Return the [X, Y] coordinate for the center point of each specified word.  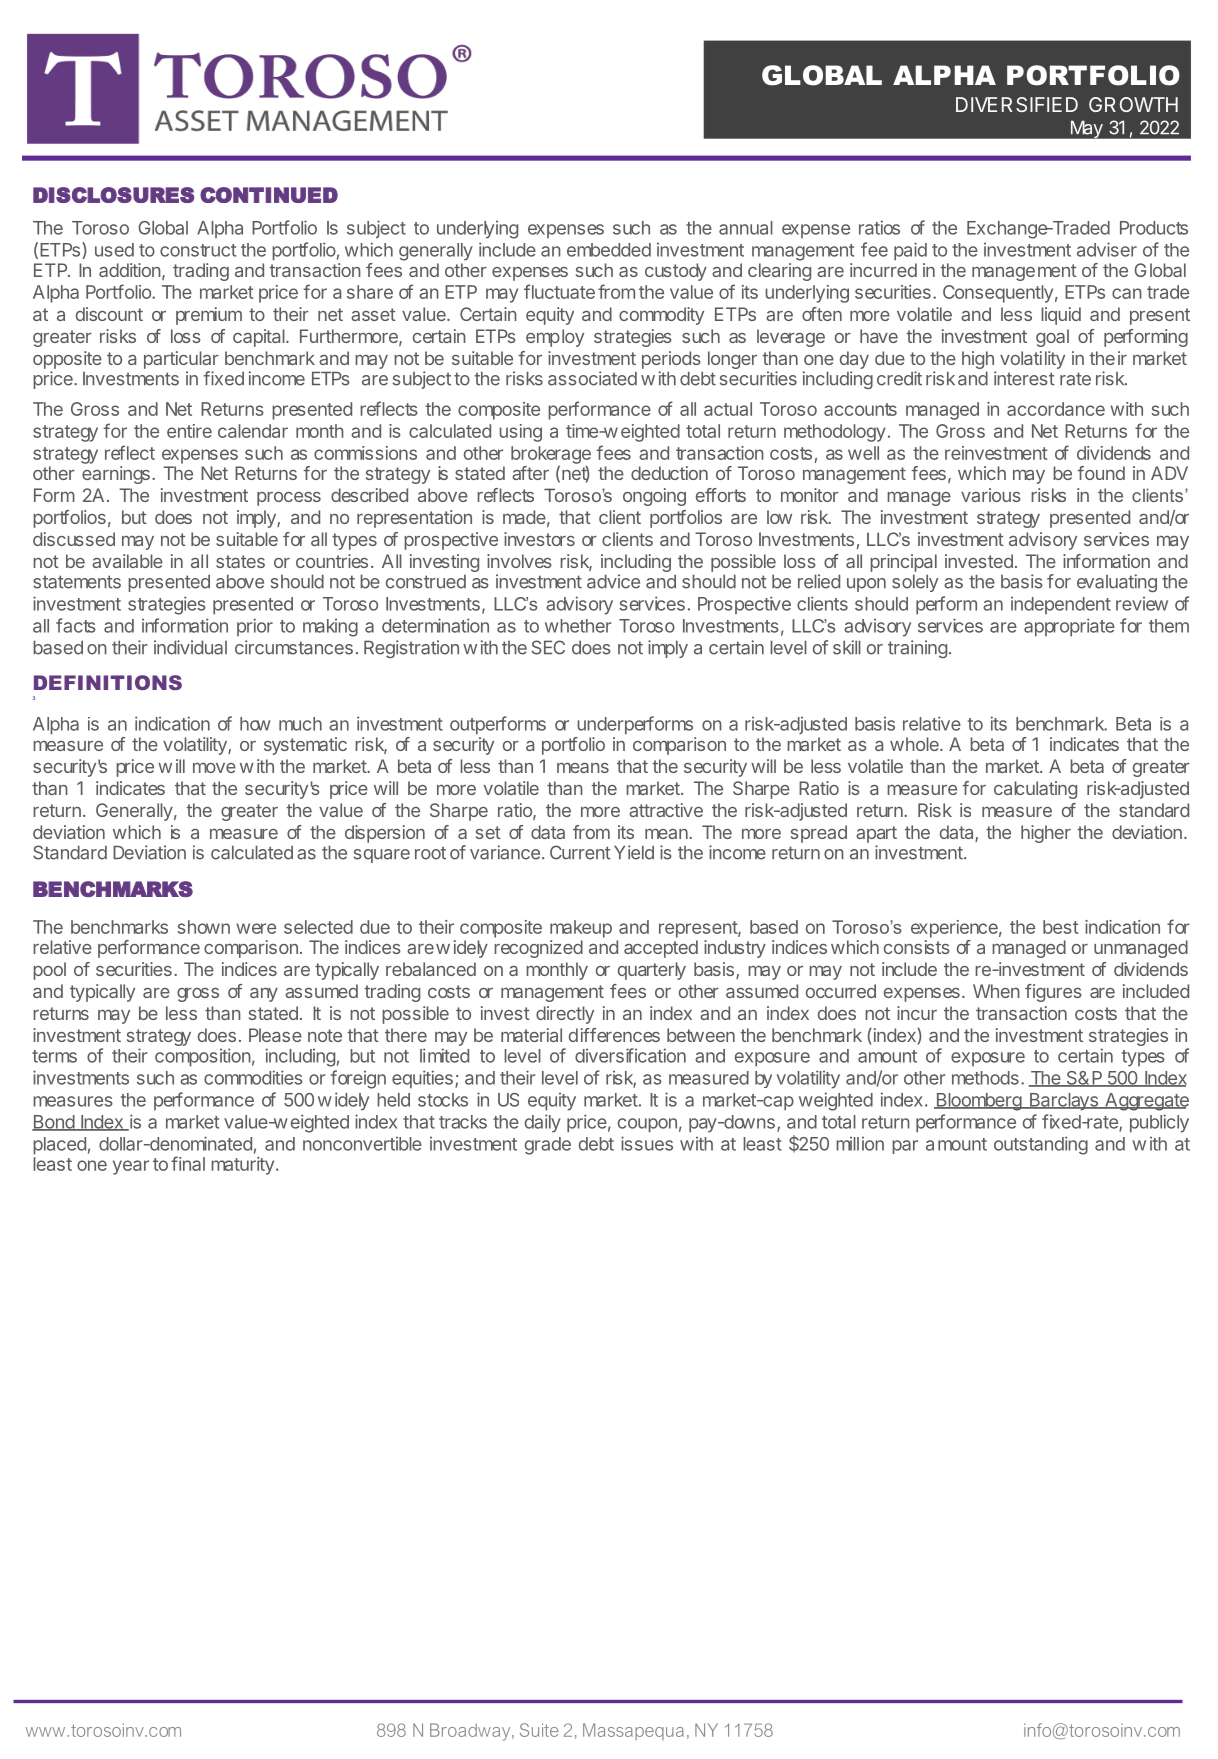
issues [647, 1143]
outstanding [1041, 1145]
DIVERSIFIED [1017, 104]
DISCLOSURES [114, 195]
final [188, 1163]
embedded [609, 250]
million [860, 1144]
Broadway [471, 1732]
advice [613, 581]
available [127, 561]
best [1061, 927]
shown [203, 927]
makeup [581, 929]
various [991, 495]
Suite [539, 1730]
